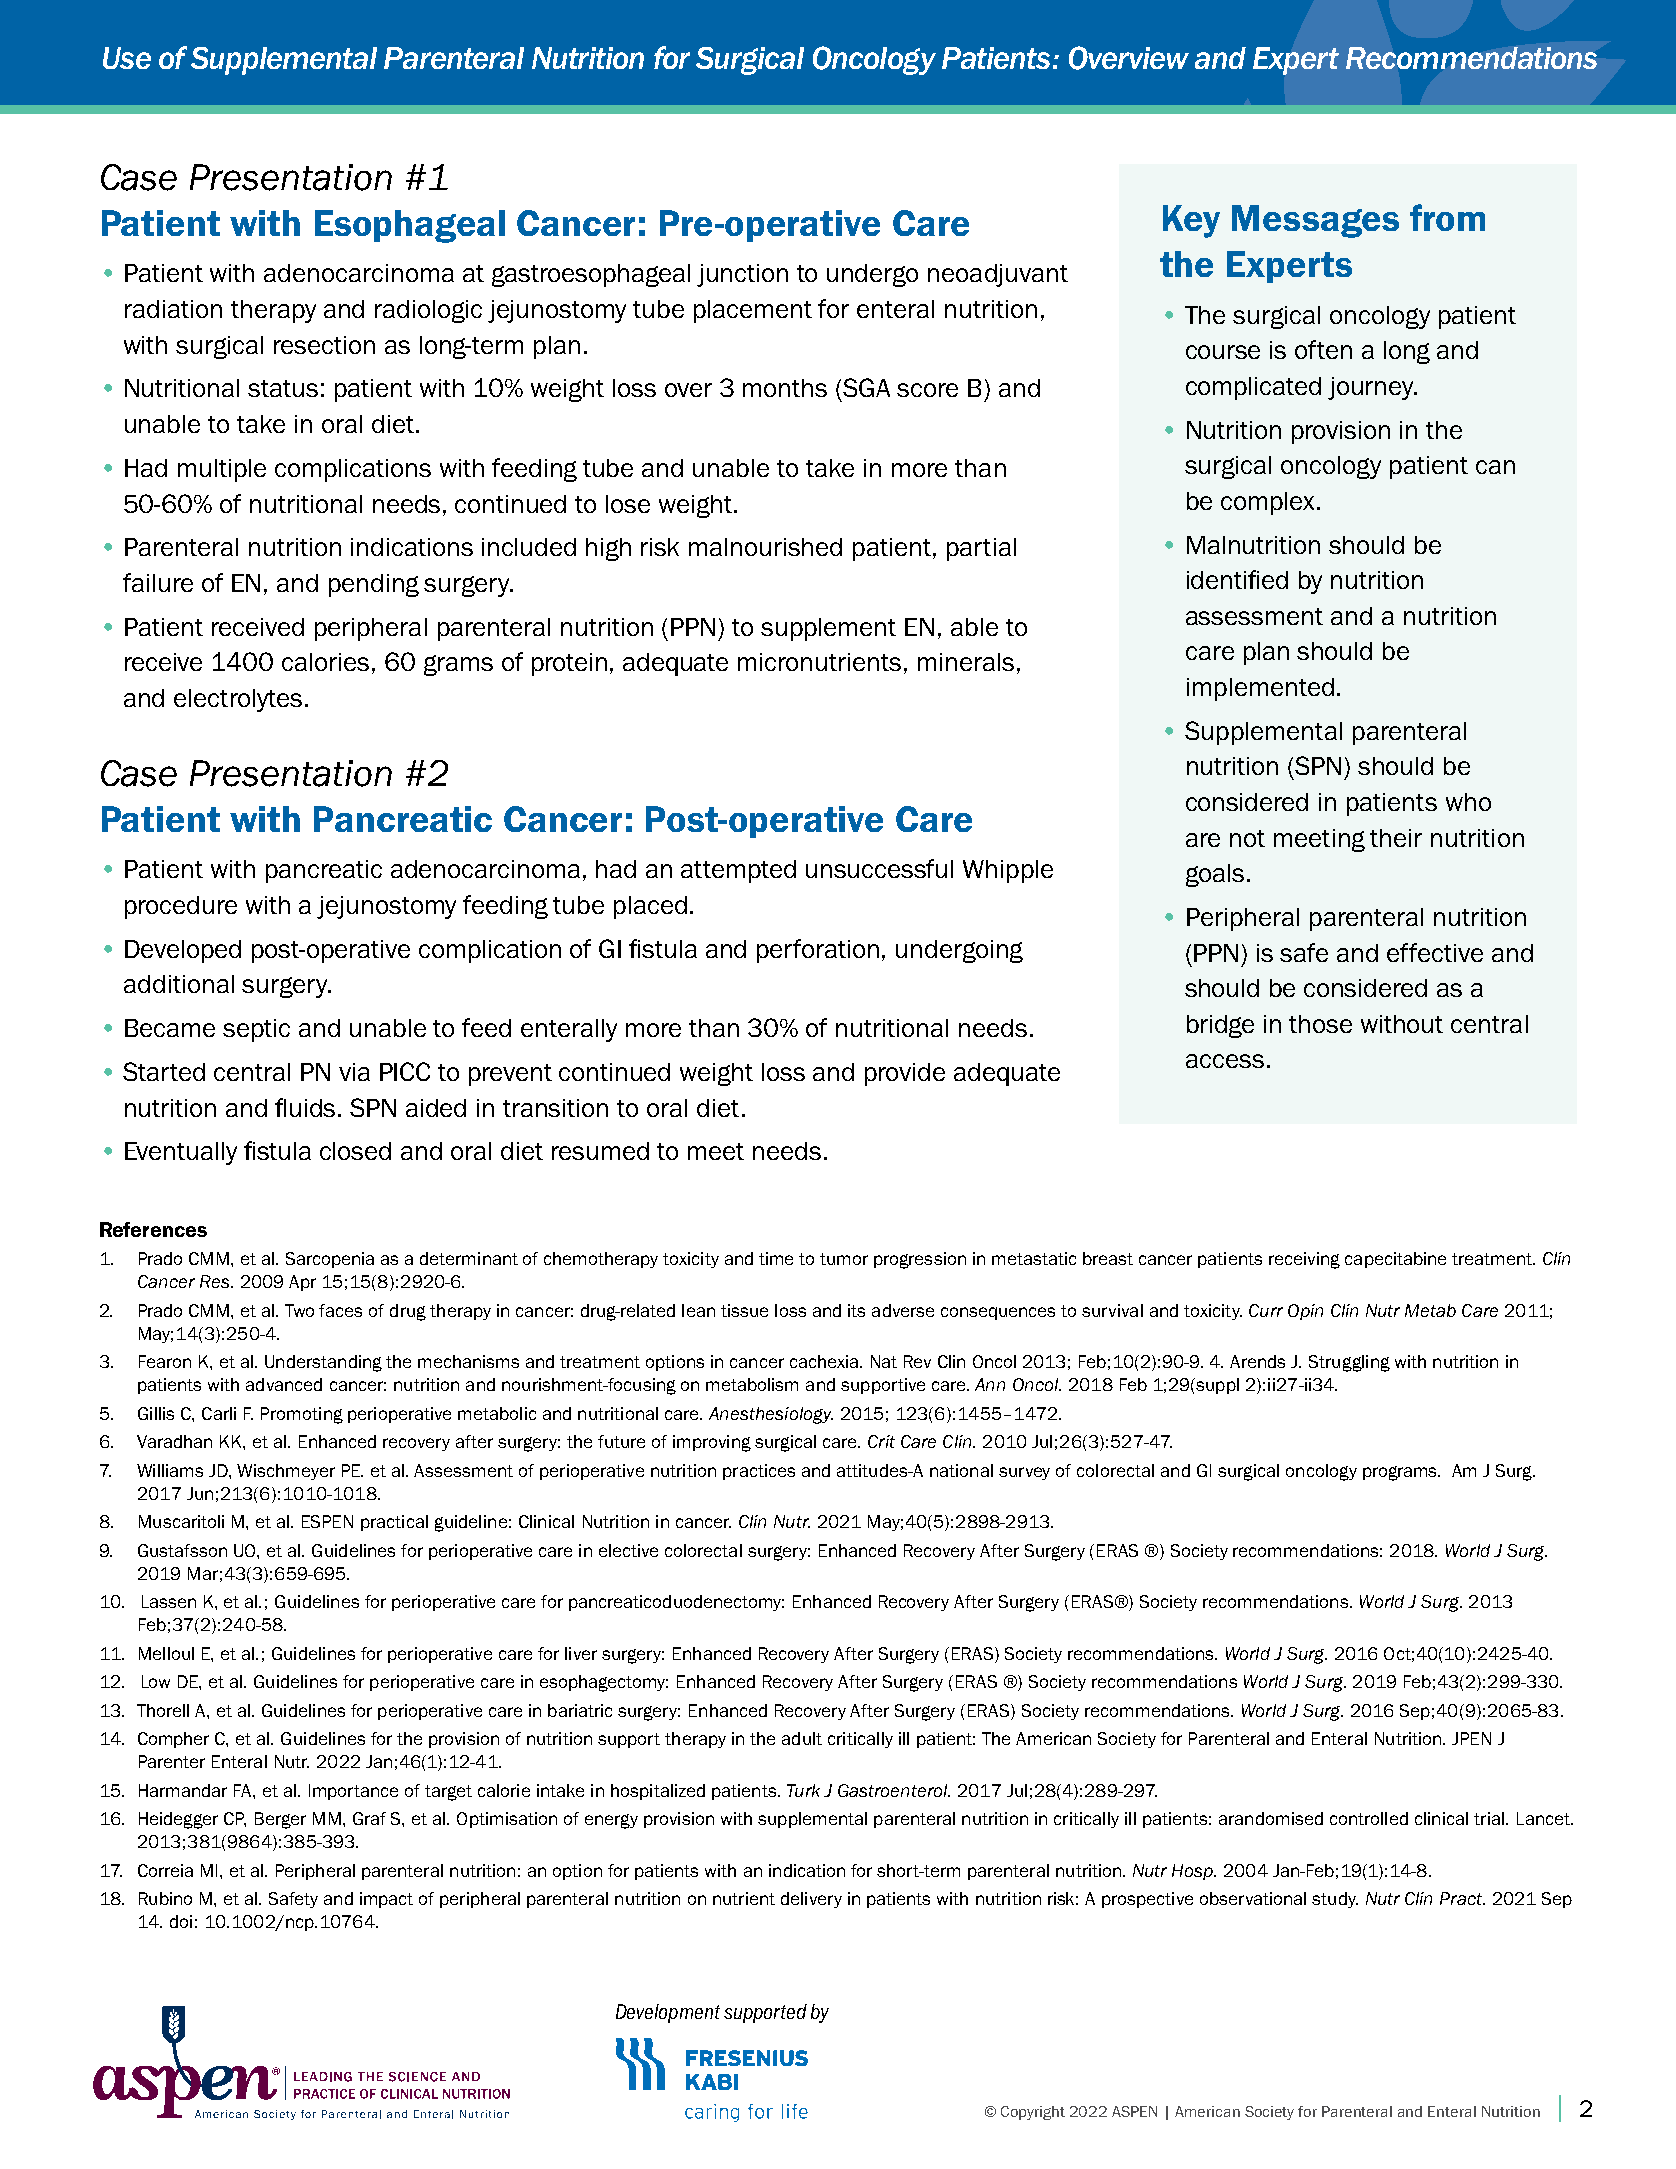  Describe the element at coordinates (802, 1738) in the page. I see `adult` at that location.
